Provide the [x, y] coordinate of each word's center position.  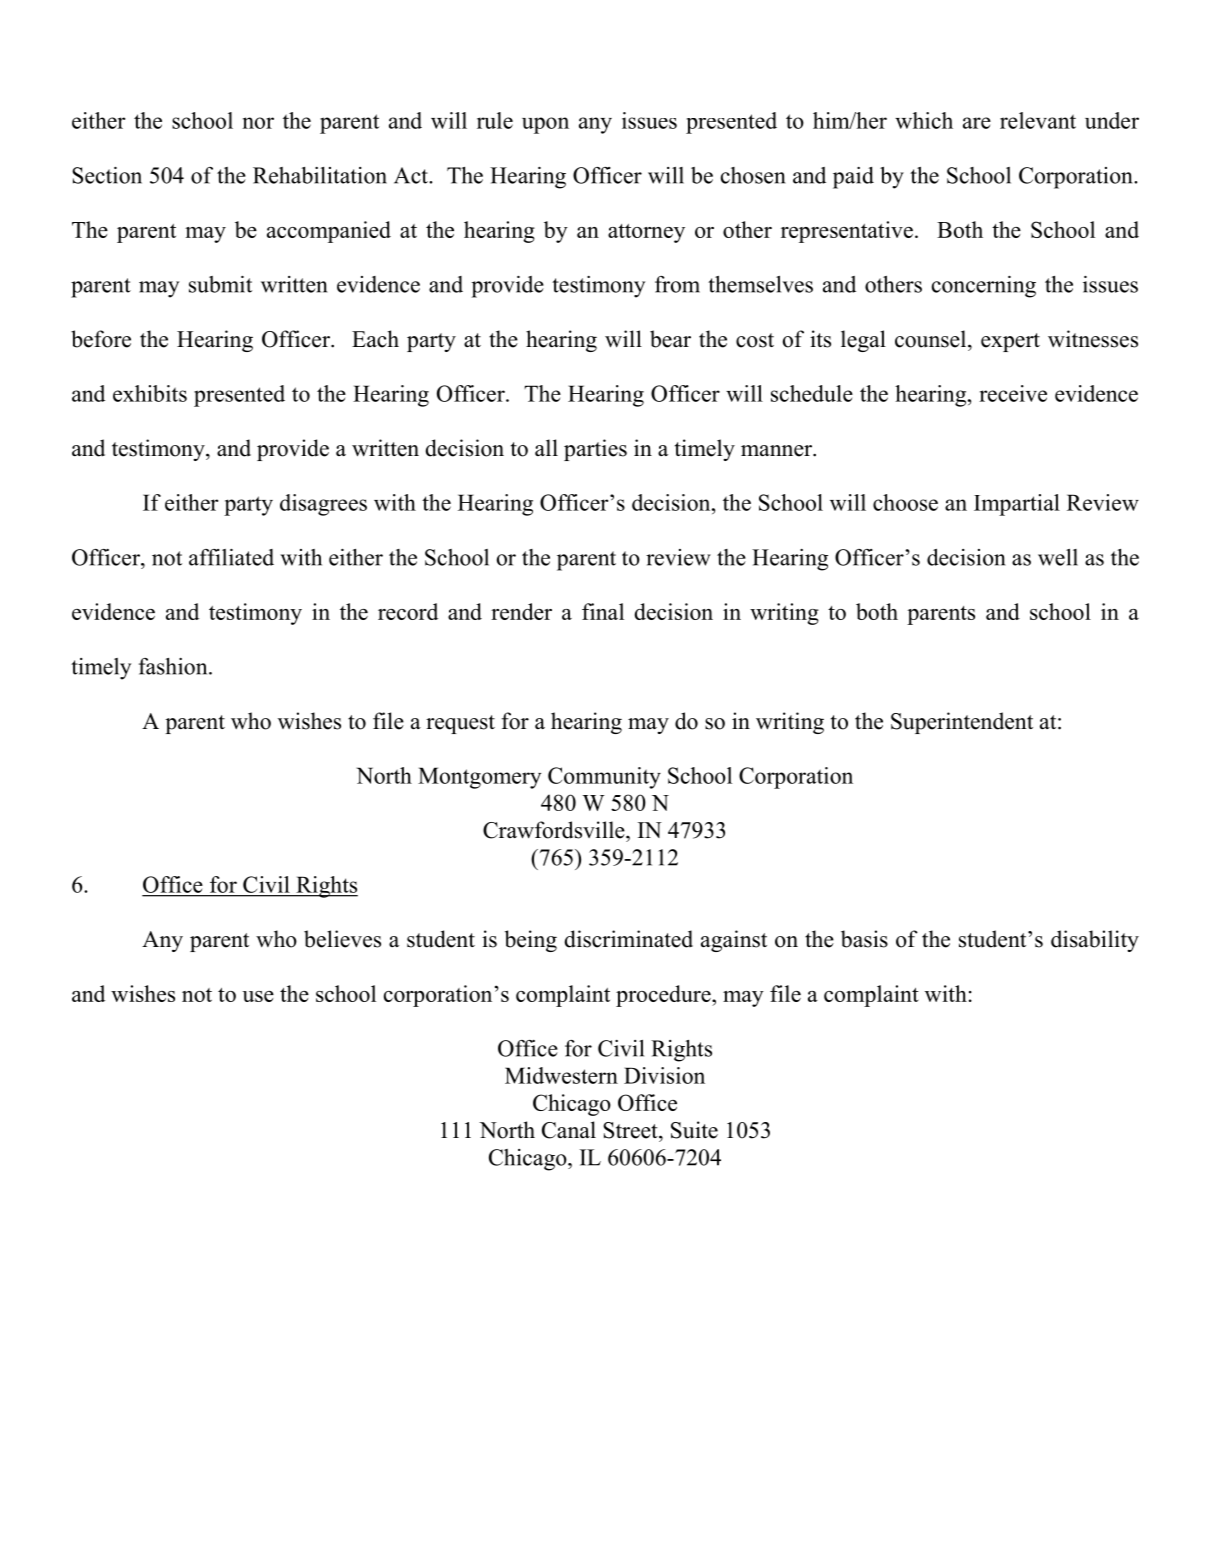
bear [670, 339]
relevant [1038, 120]
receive [1013, 393]
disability [1095, 941]
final [603, 611]
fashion [174, 666]
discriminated [628, 939]
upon [545, 125]
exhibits [150, 393]
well [1058, 557]
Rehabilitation [320, 175]
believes [342, 939]
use [258, 996]
